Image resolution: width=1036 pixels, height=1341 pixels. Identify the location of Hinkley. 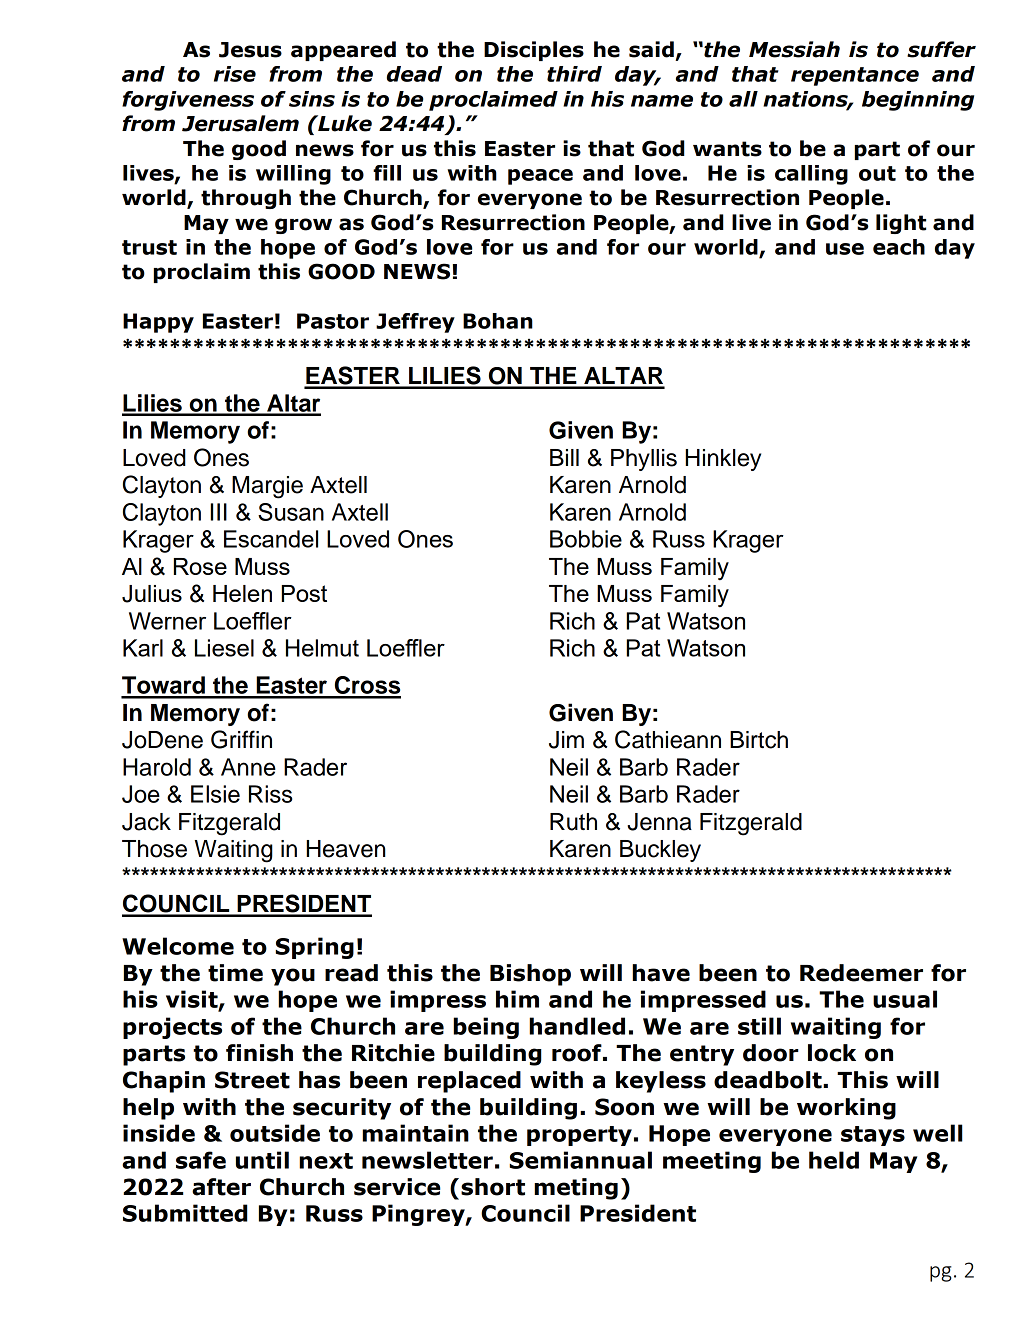
(723, 460).
